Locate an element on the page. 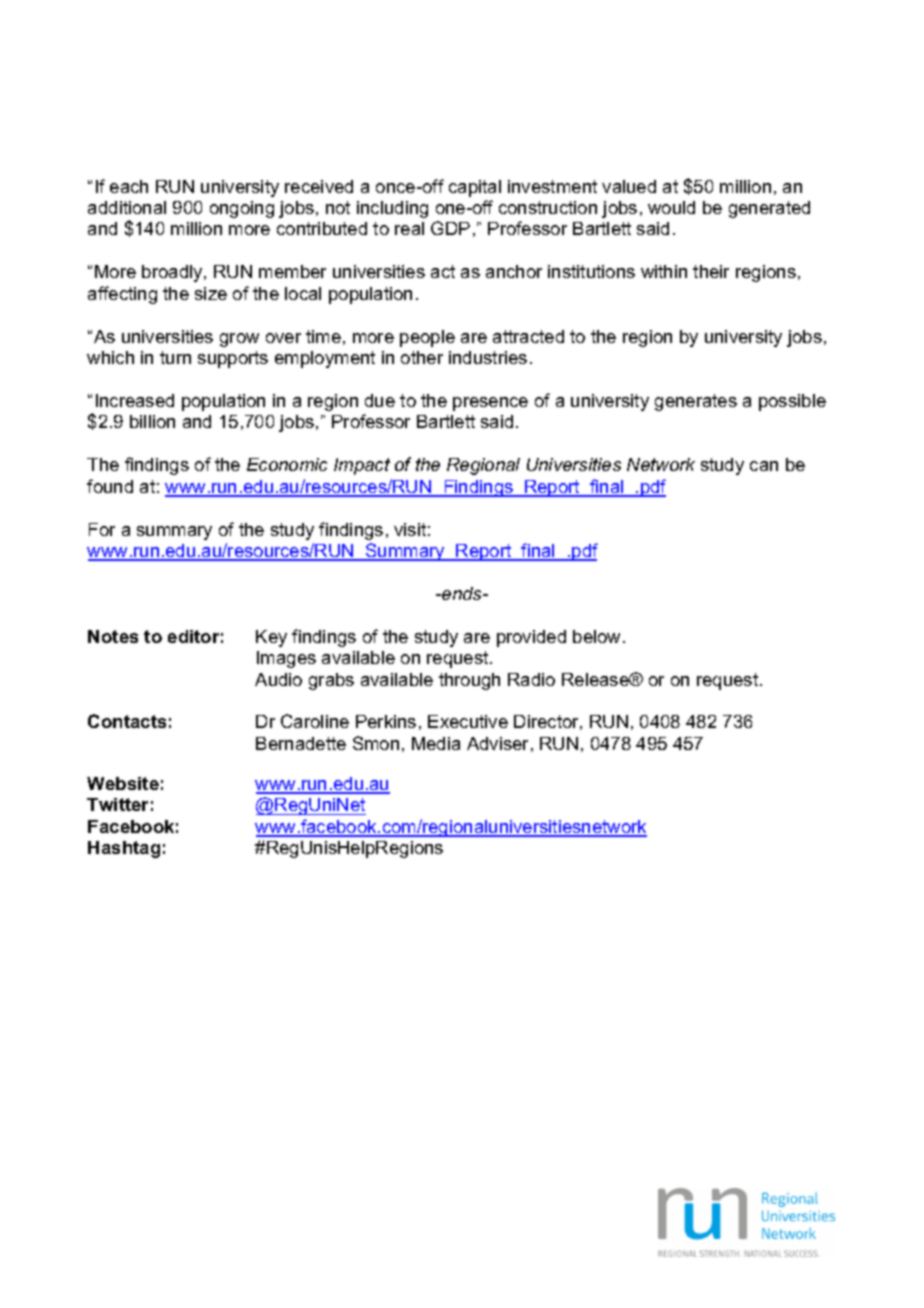  For is located at coordinates (102, 529).
